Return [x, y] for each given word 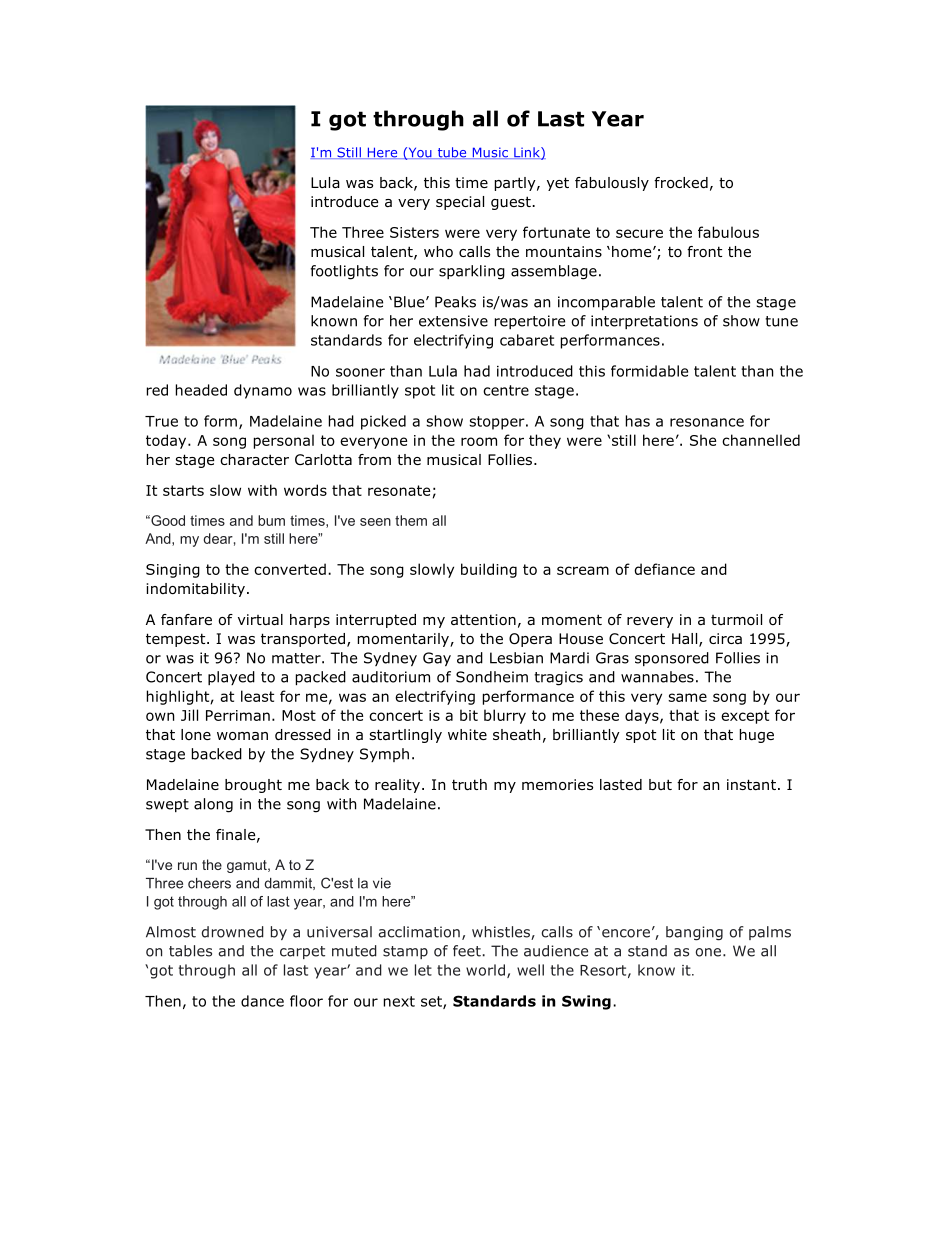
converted [290, 569]
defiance [664, 569]
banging [694, 933]
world [485, 970]
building [489, 570]
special [460, 203]
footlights [344, 272]
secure [639, 233]
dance [262, 1001]
